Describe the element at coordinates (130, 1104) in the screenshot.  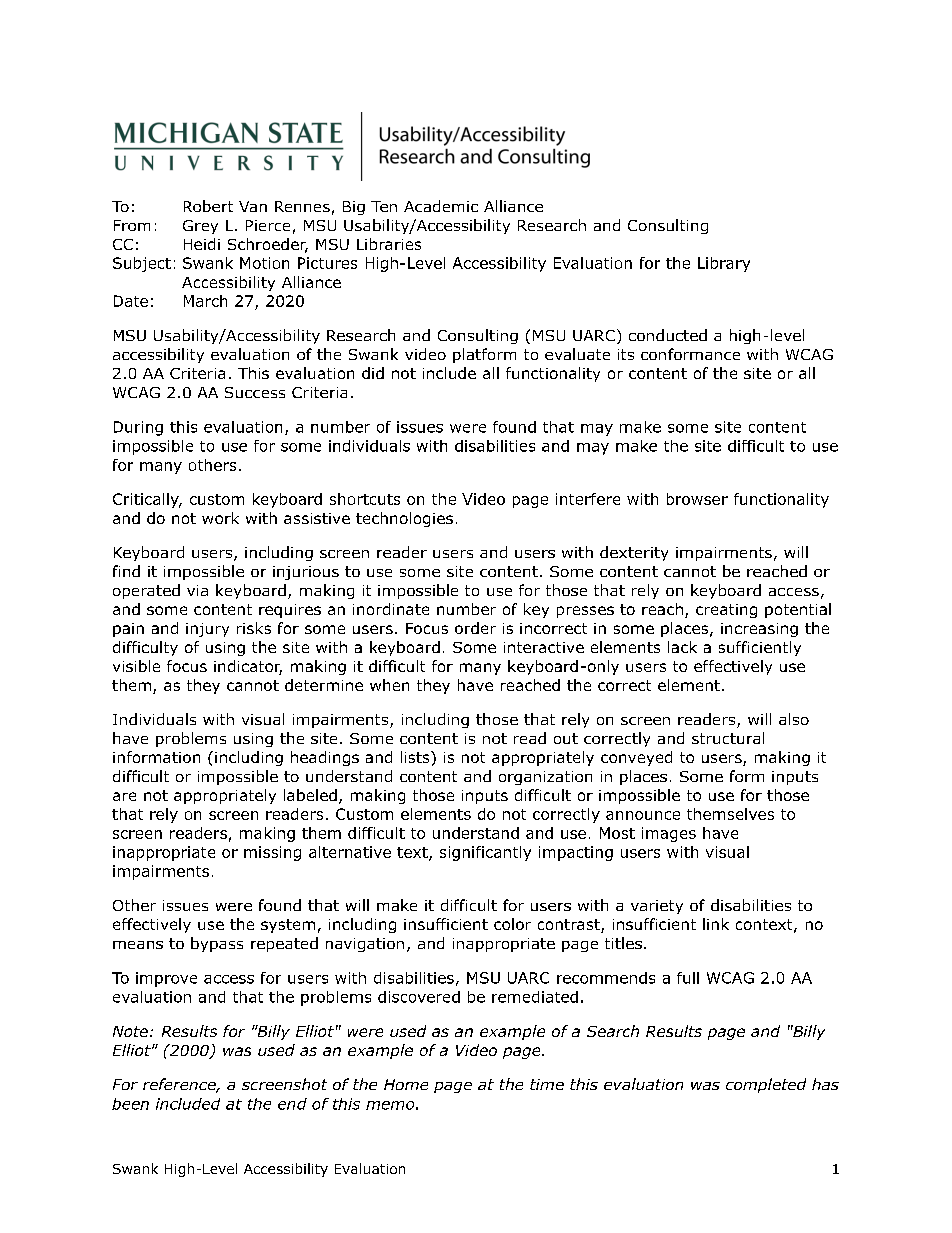
I see `been` at that location.
